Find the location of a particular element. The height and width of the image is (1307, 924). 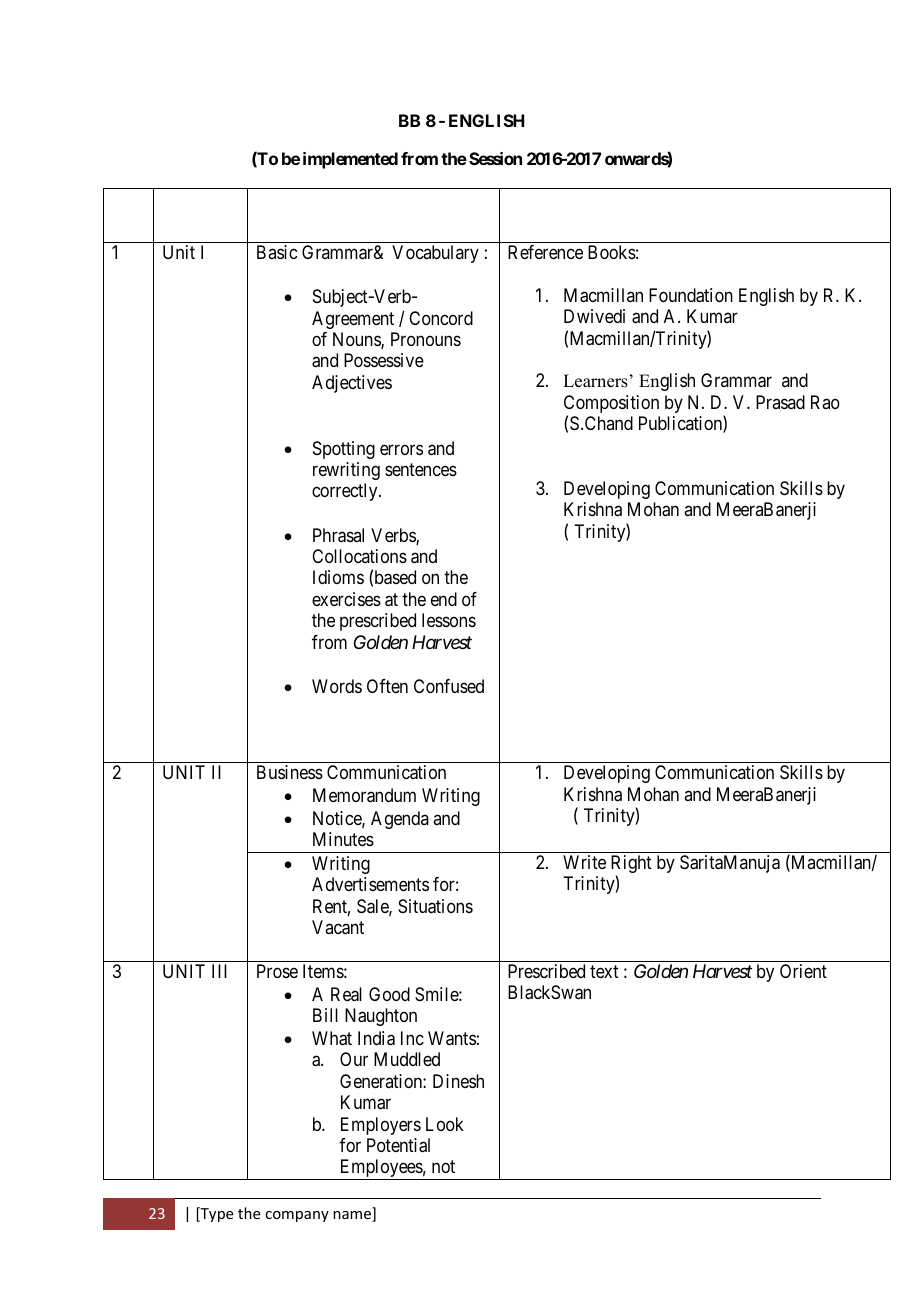

Orient is located at coordinates (803, 971).
